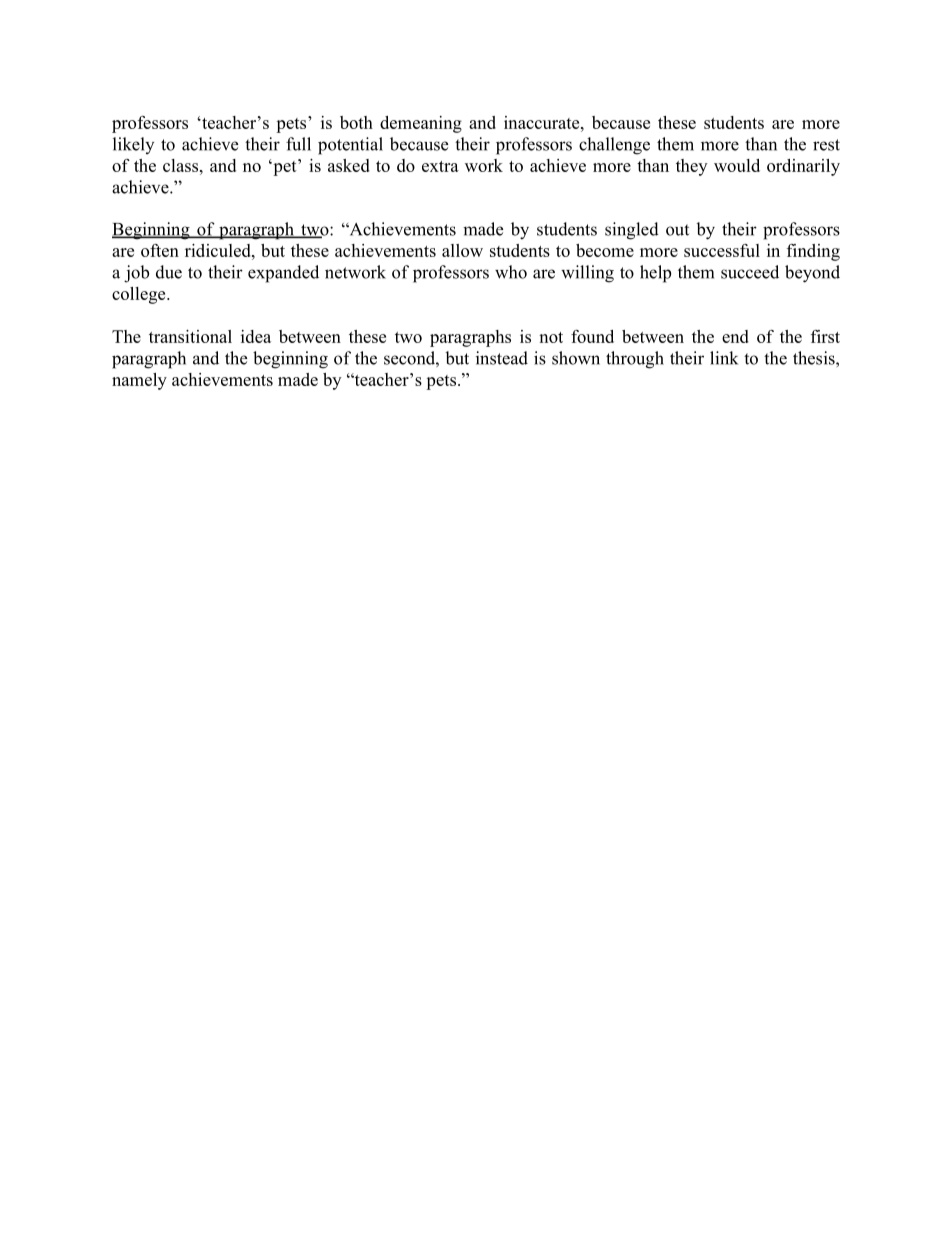  What do you see at coordinates (826, 145) in the screenshot?
I see `rest` at bounding box center [826, 145].
